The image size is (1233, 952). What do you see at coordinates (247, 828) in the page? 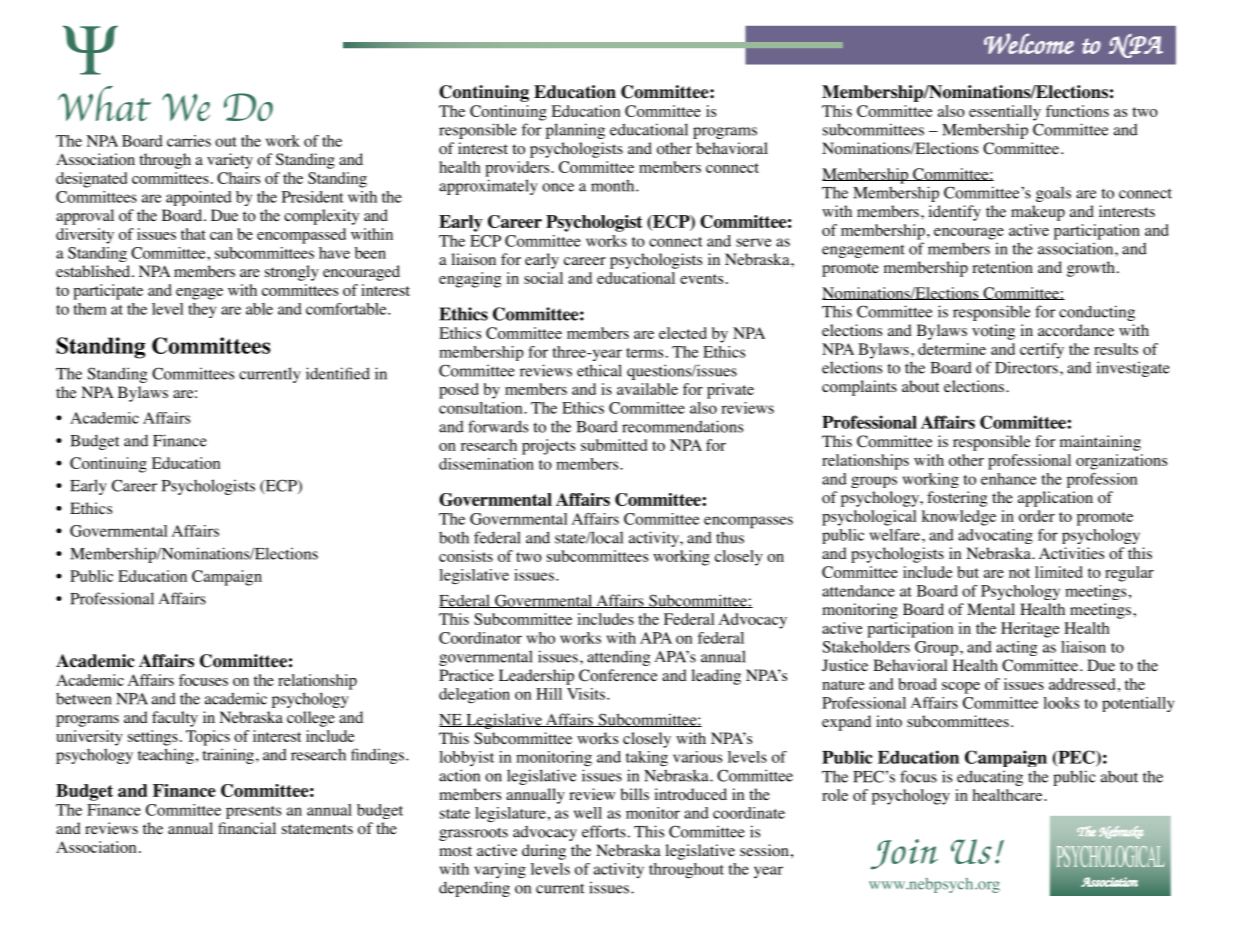
I see `financial` at bounding box center [247, 828].
